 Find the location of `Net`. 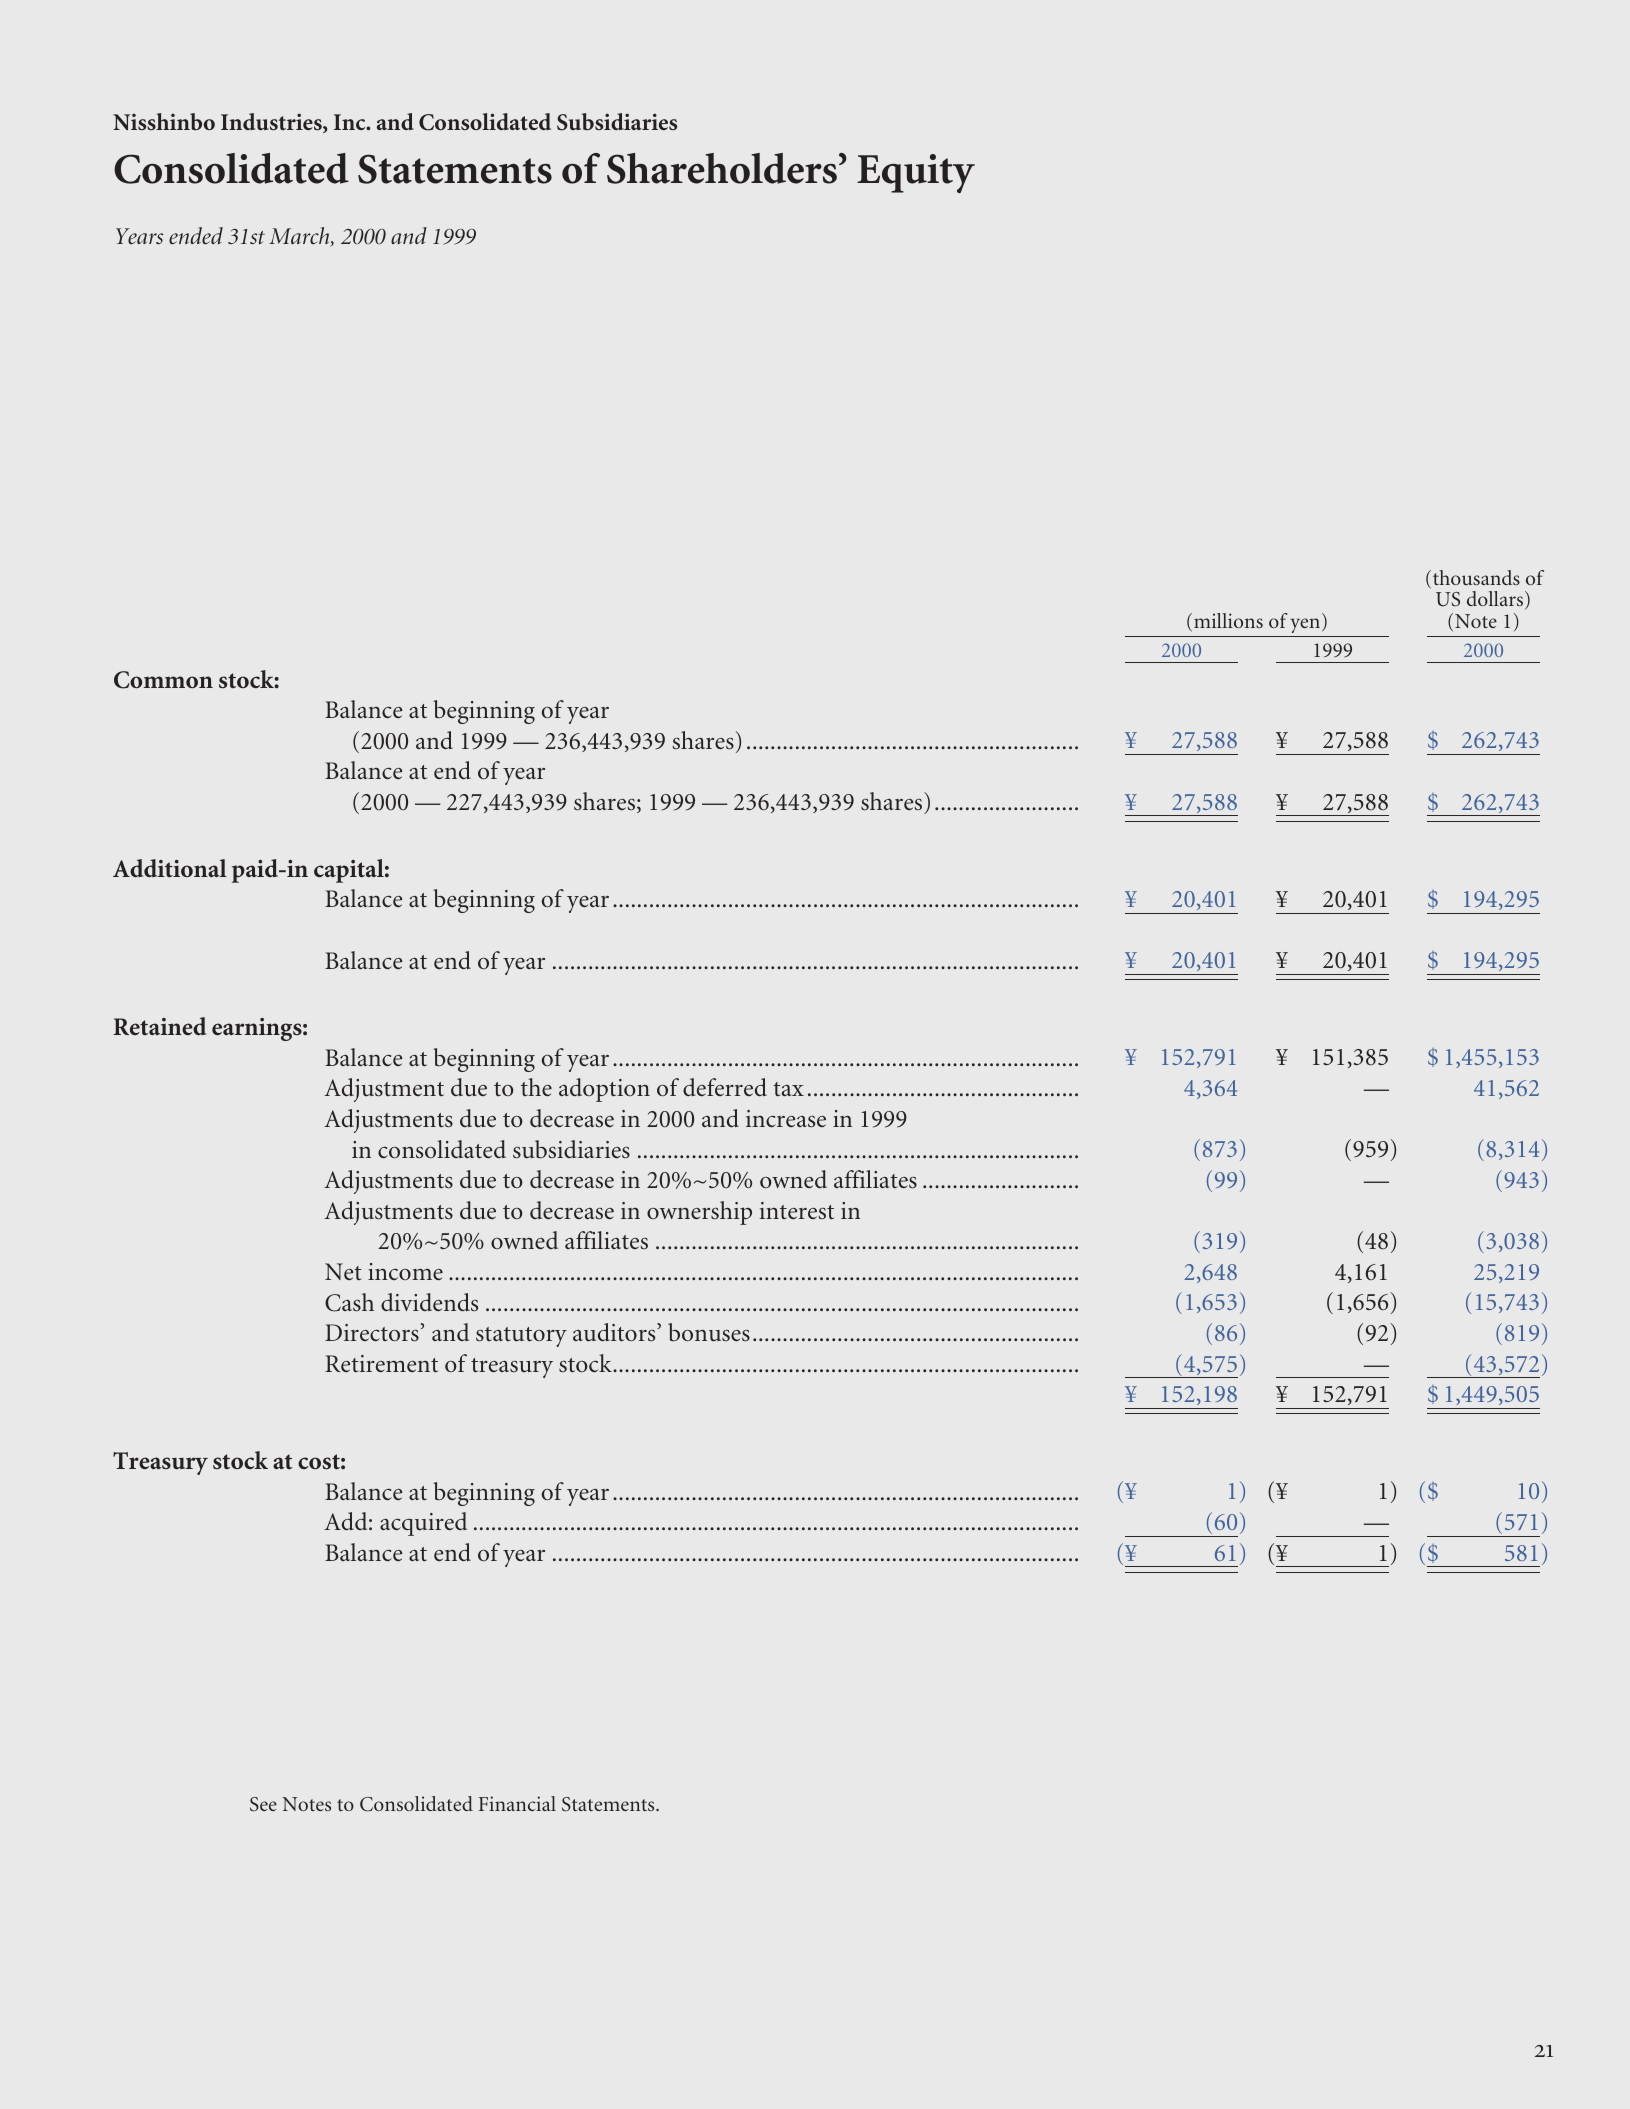

Net is located at coordinates (343, 1272).
